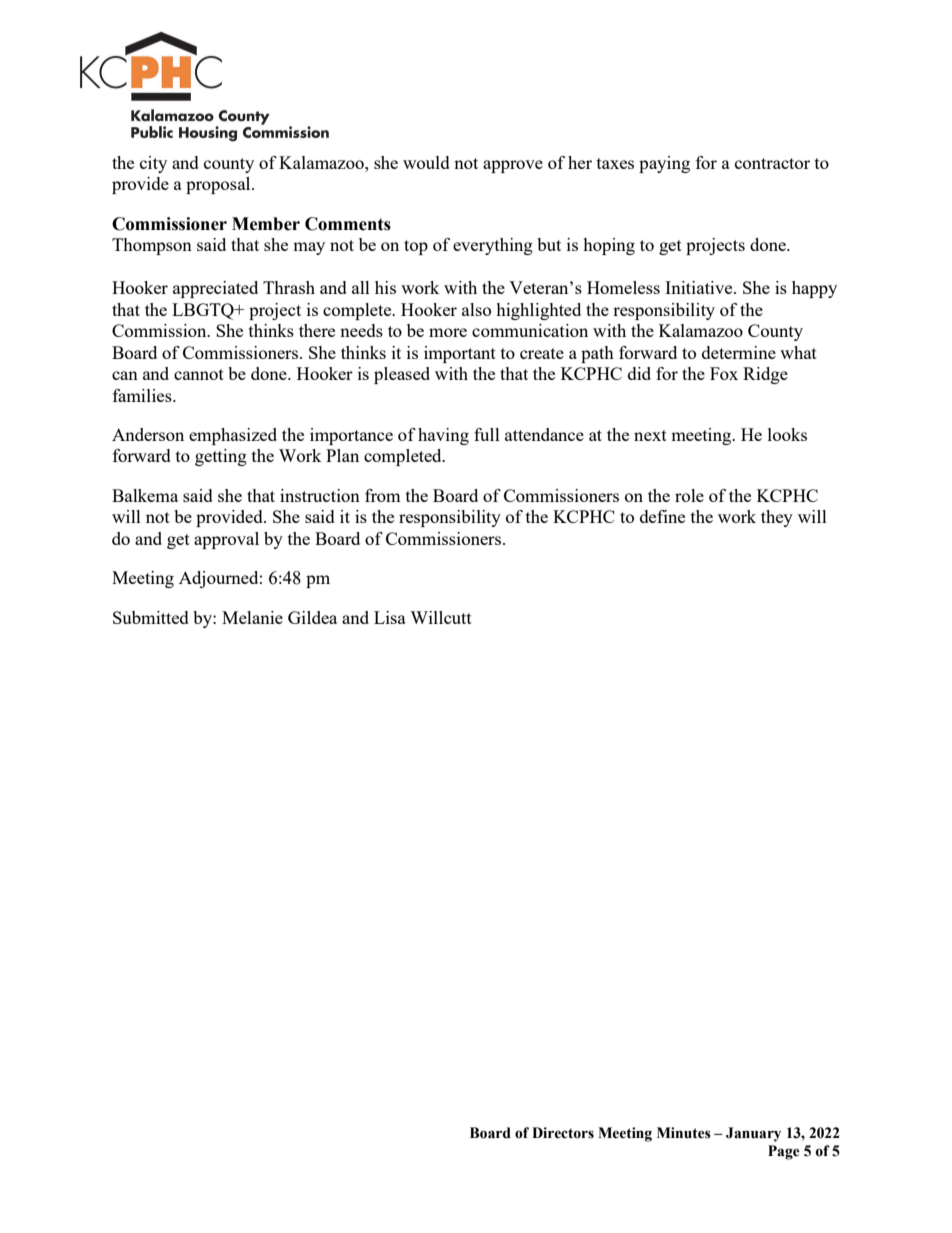  Describe the element at coordinates (772, 163) in the page. I see `contractor` at that location.
